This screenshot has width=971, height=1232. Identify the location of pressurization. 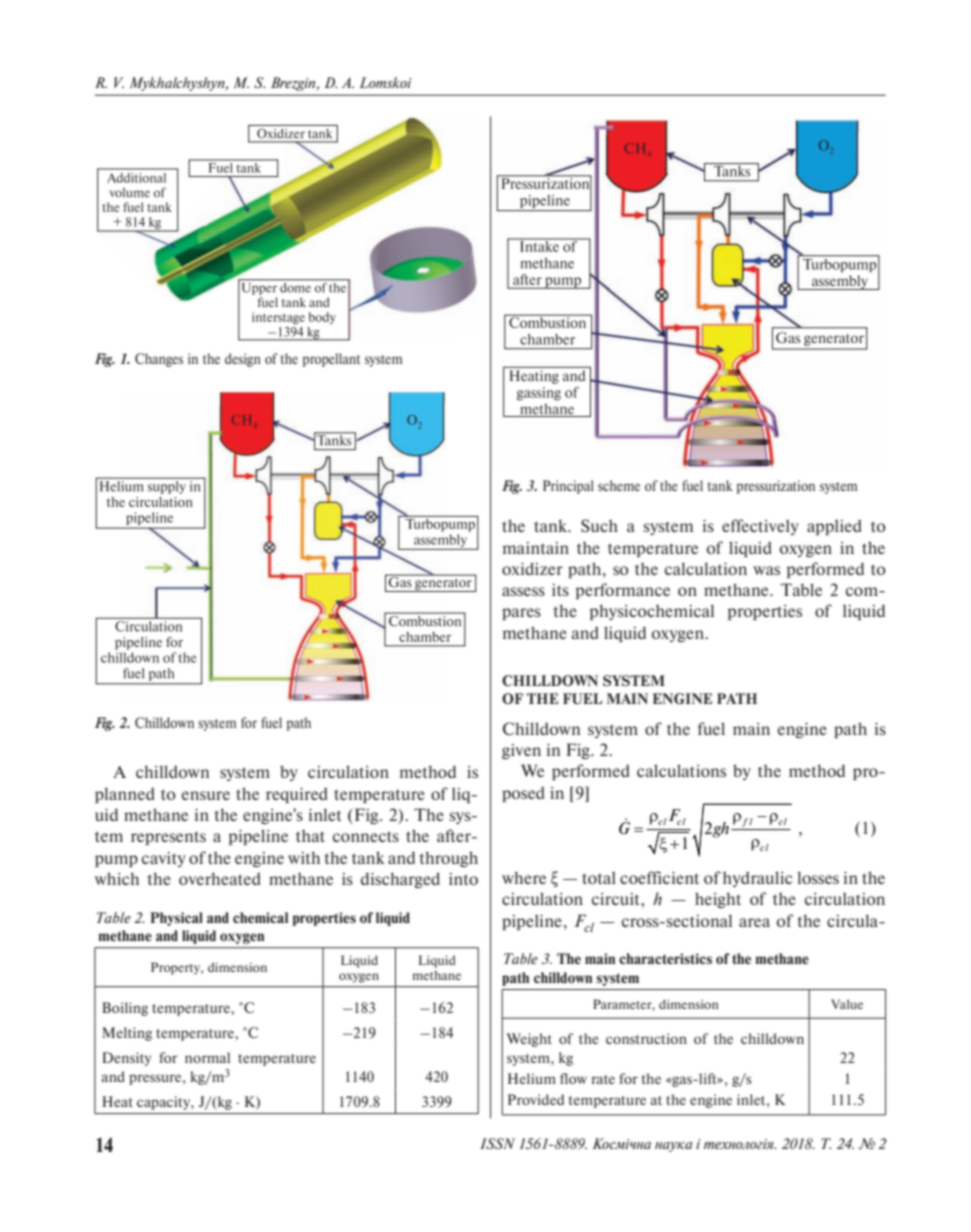
(776, 487).
